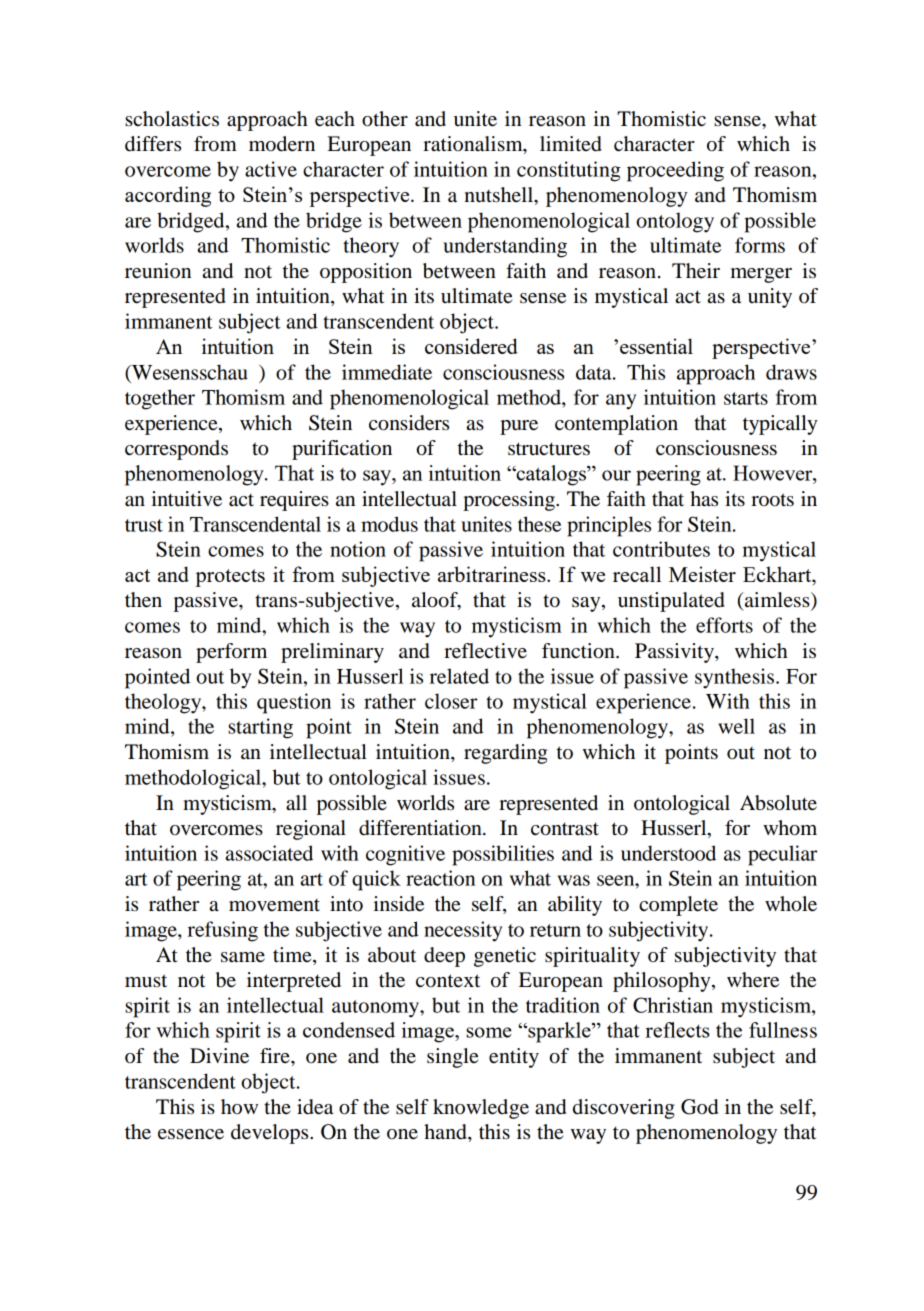 Image resolution: width=924 pixels, height=1311 pixels. What do you see at coordinates (463, 931) in the page?
I see `necessity` at bounding box center [463, 931].
